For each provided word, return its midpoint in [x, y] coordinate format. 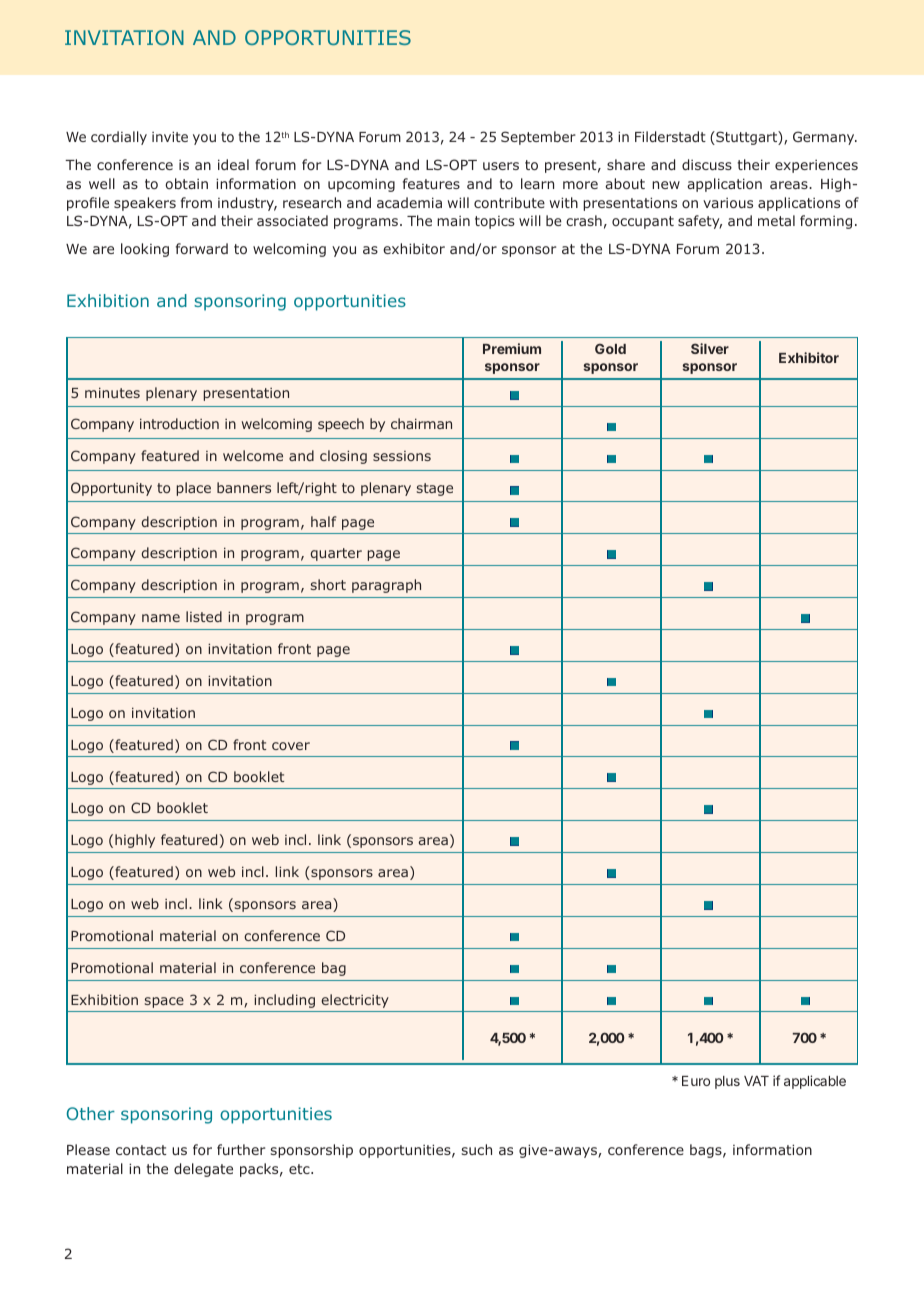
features [431, 183]
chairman [421, 423]
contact [141, 1150]
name [161, 618]
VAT [756, 1081]
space [164, 1002]
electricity [355, 1001]
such [477, 1149]
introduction [179, 423]
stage [435, 489]
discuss [707, 164]
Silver [710, 348]
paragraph [386, 586]
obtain [186, 183]
